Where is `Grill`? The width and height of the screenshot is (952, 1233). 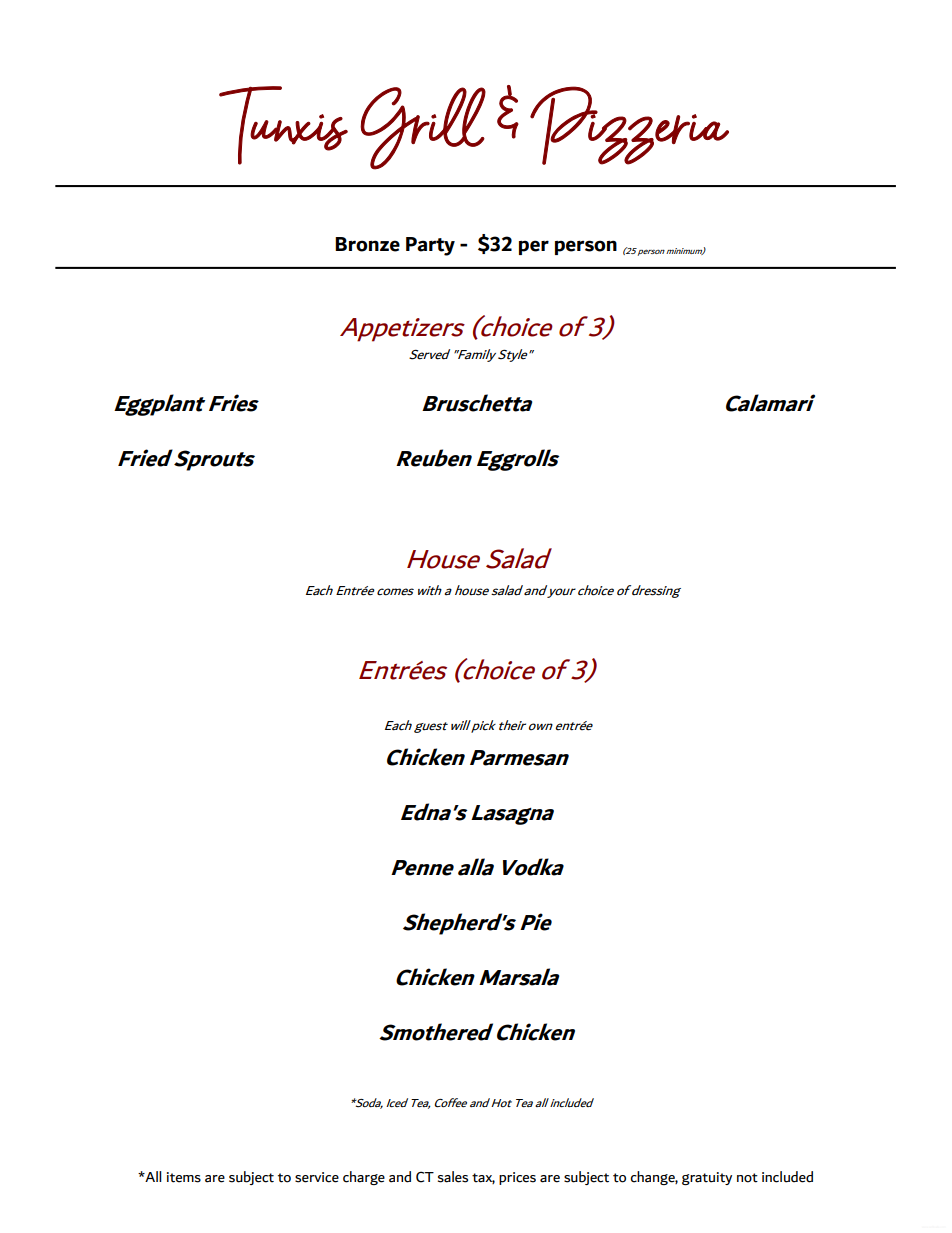 Grill is located at coordinates (423, 128).
